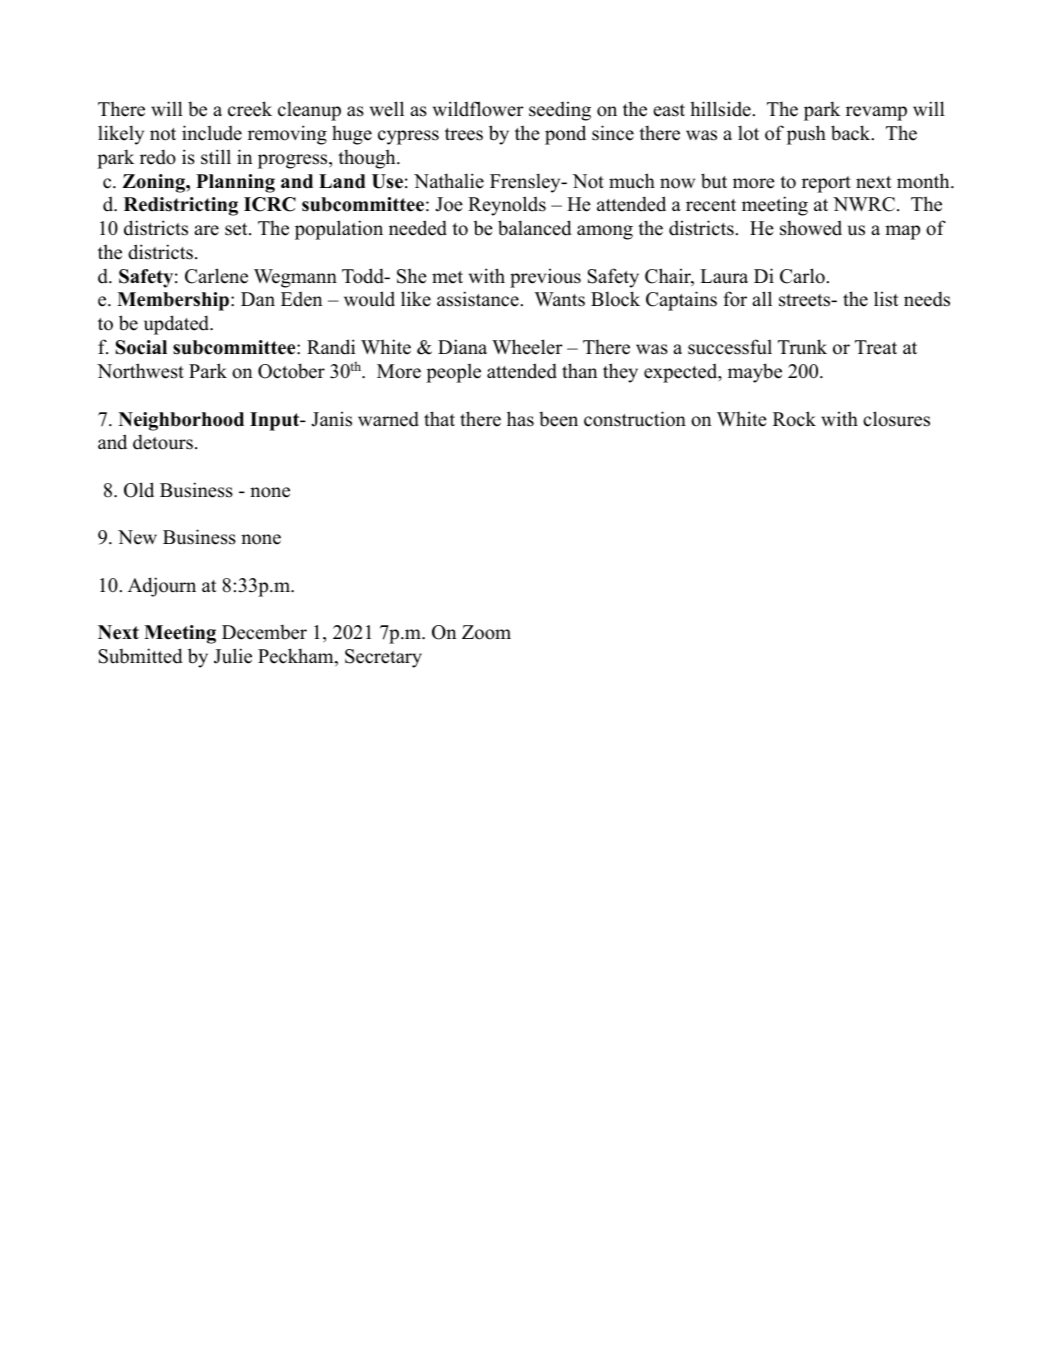 Image resolution: width=1055 pixels, height=1365 pixels. Describe the element at coordinates (163, 442) in the document. I see `detours` at that location.
